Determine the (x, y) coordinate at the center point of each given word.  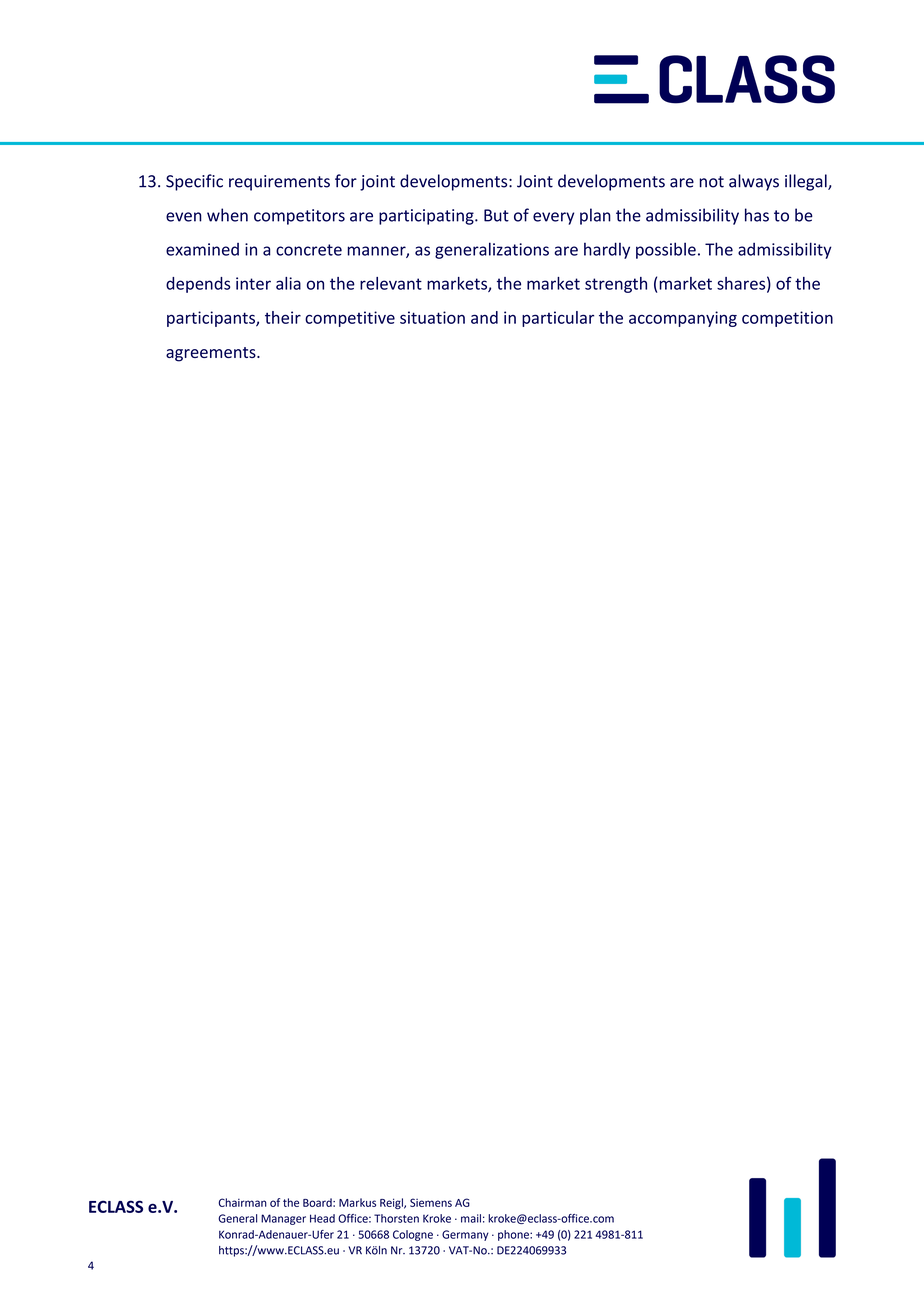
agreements (212, 354)
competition (787, 319)
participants (212, 319)
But (496, 215)
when (227, 215)
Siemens (431, 1202)
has (757, 215)
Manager (283, 1219)
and (484, 317)
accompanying (683, 319)
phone (514, 1235)
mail (471, 1218)
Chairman (243, 1202)
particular (558, 319)
